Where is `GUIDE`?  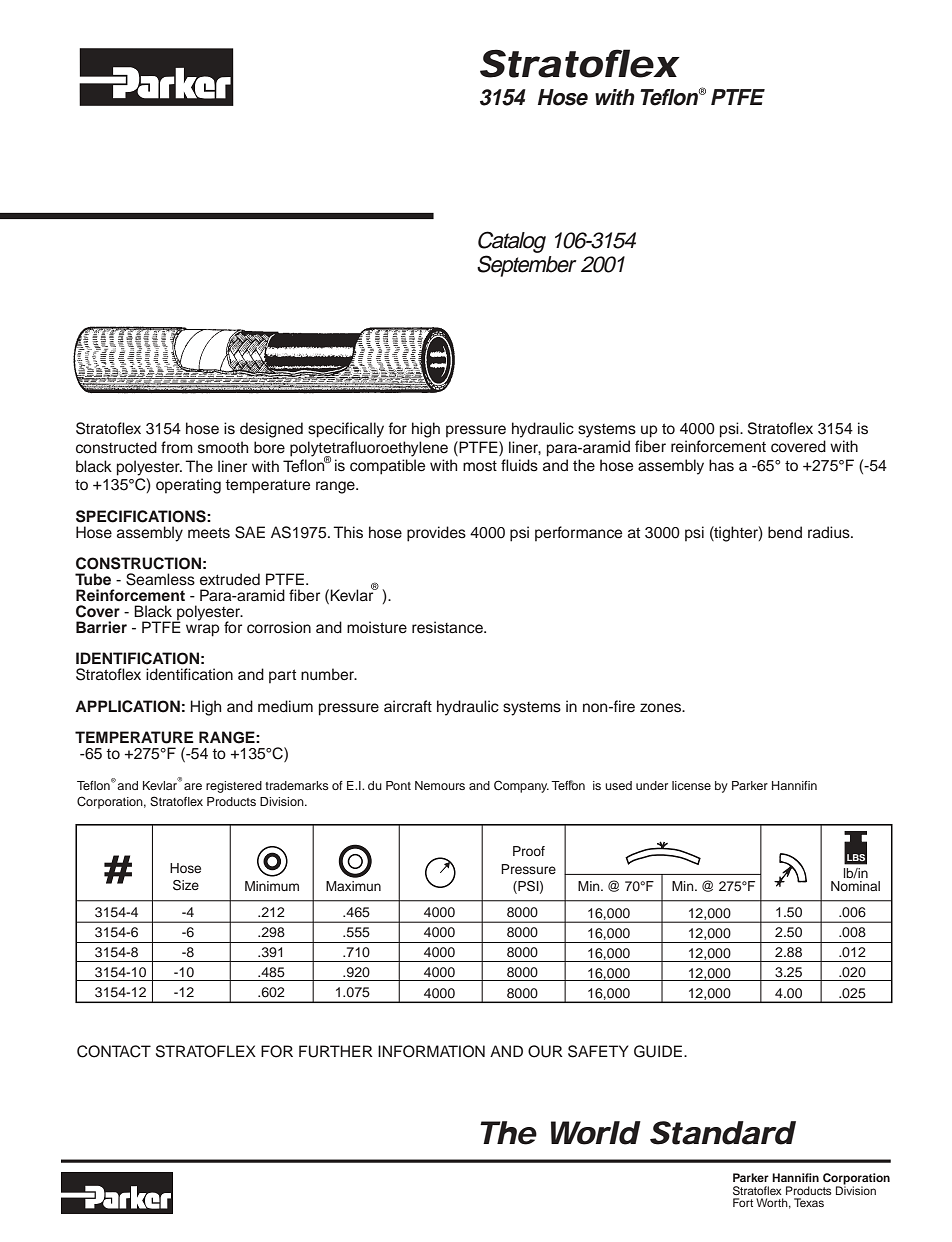
GUIDE is located at coordinates (659, 1051).
